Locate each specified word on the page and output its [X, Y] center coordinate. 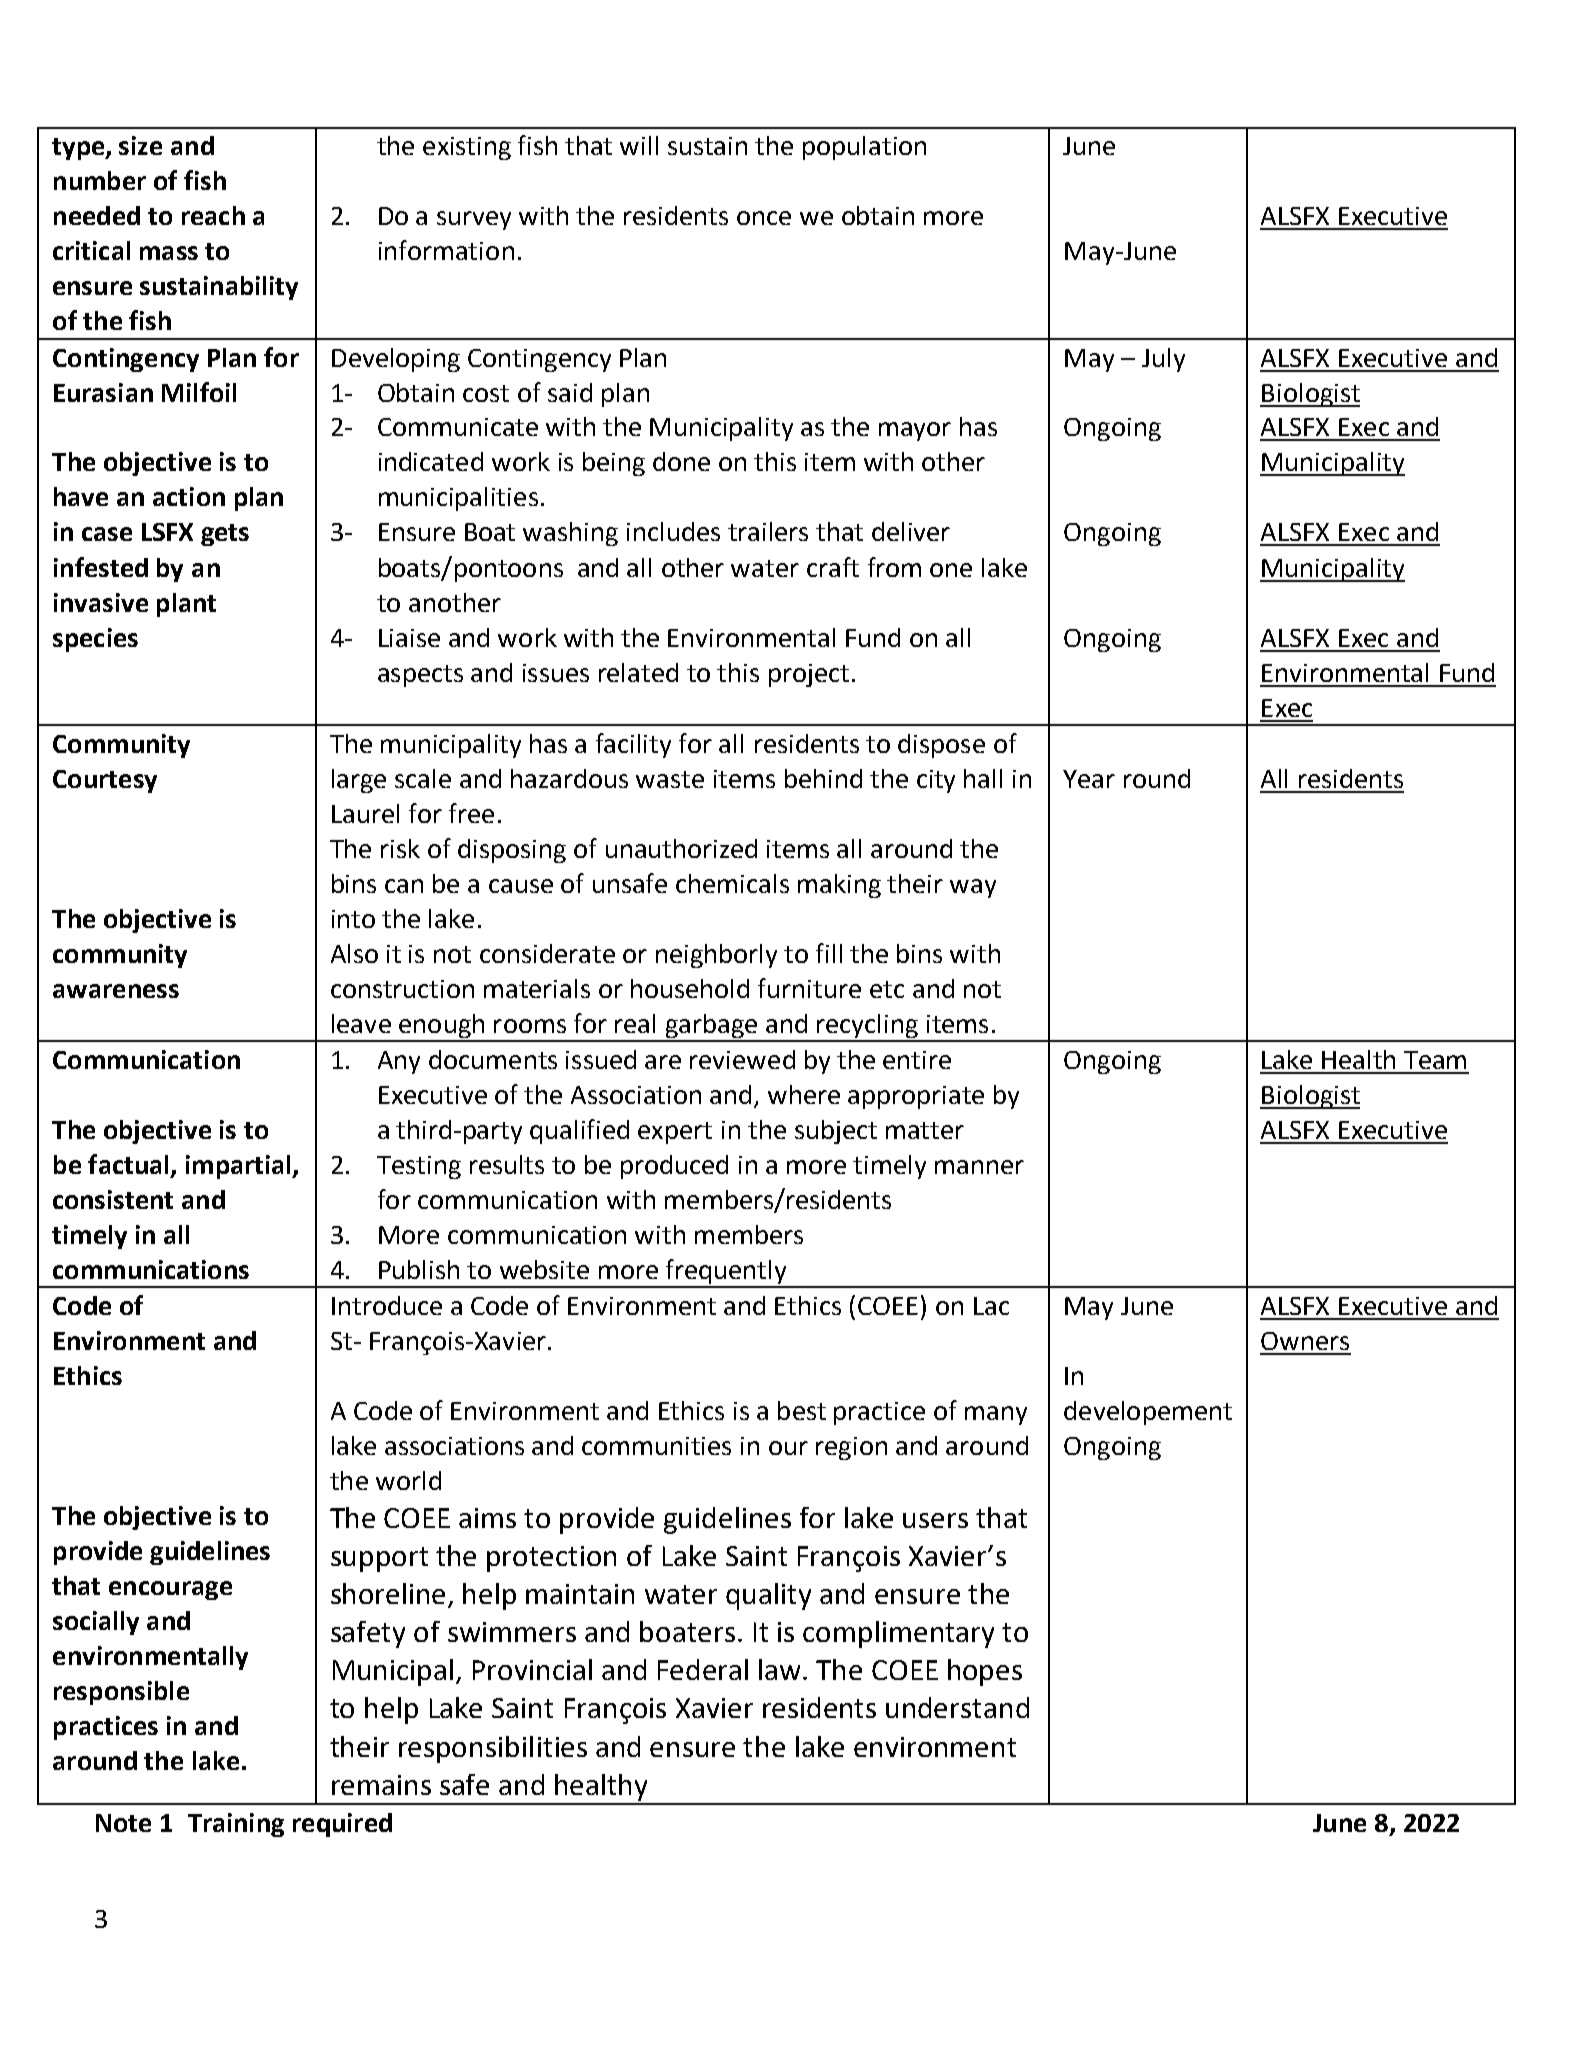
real [635, 1023]
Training [236, 1825]
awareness [116, 991]
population [864, 148]
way [973, 888]
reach [213, 215]
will [639, 145]
